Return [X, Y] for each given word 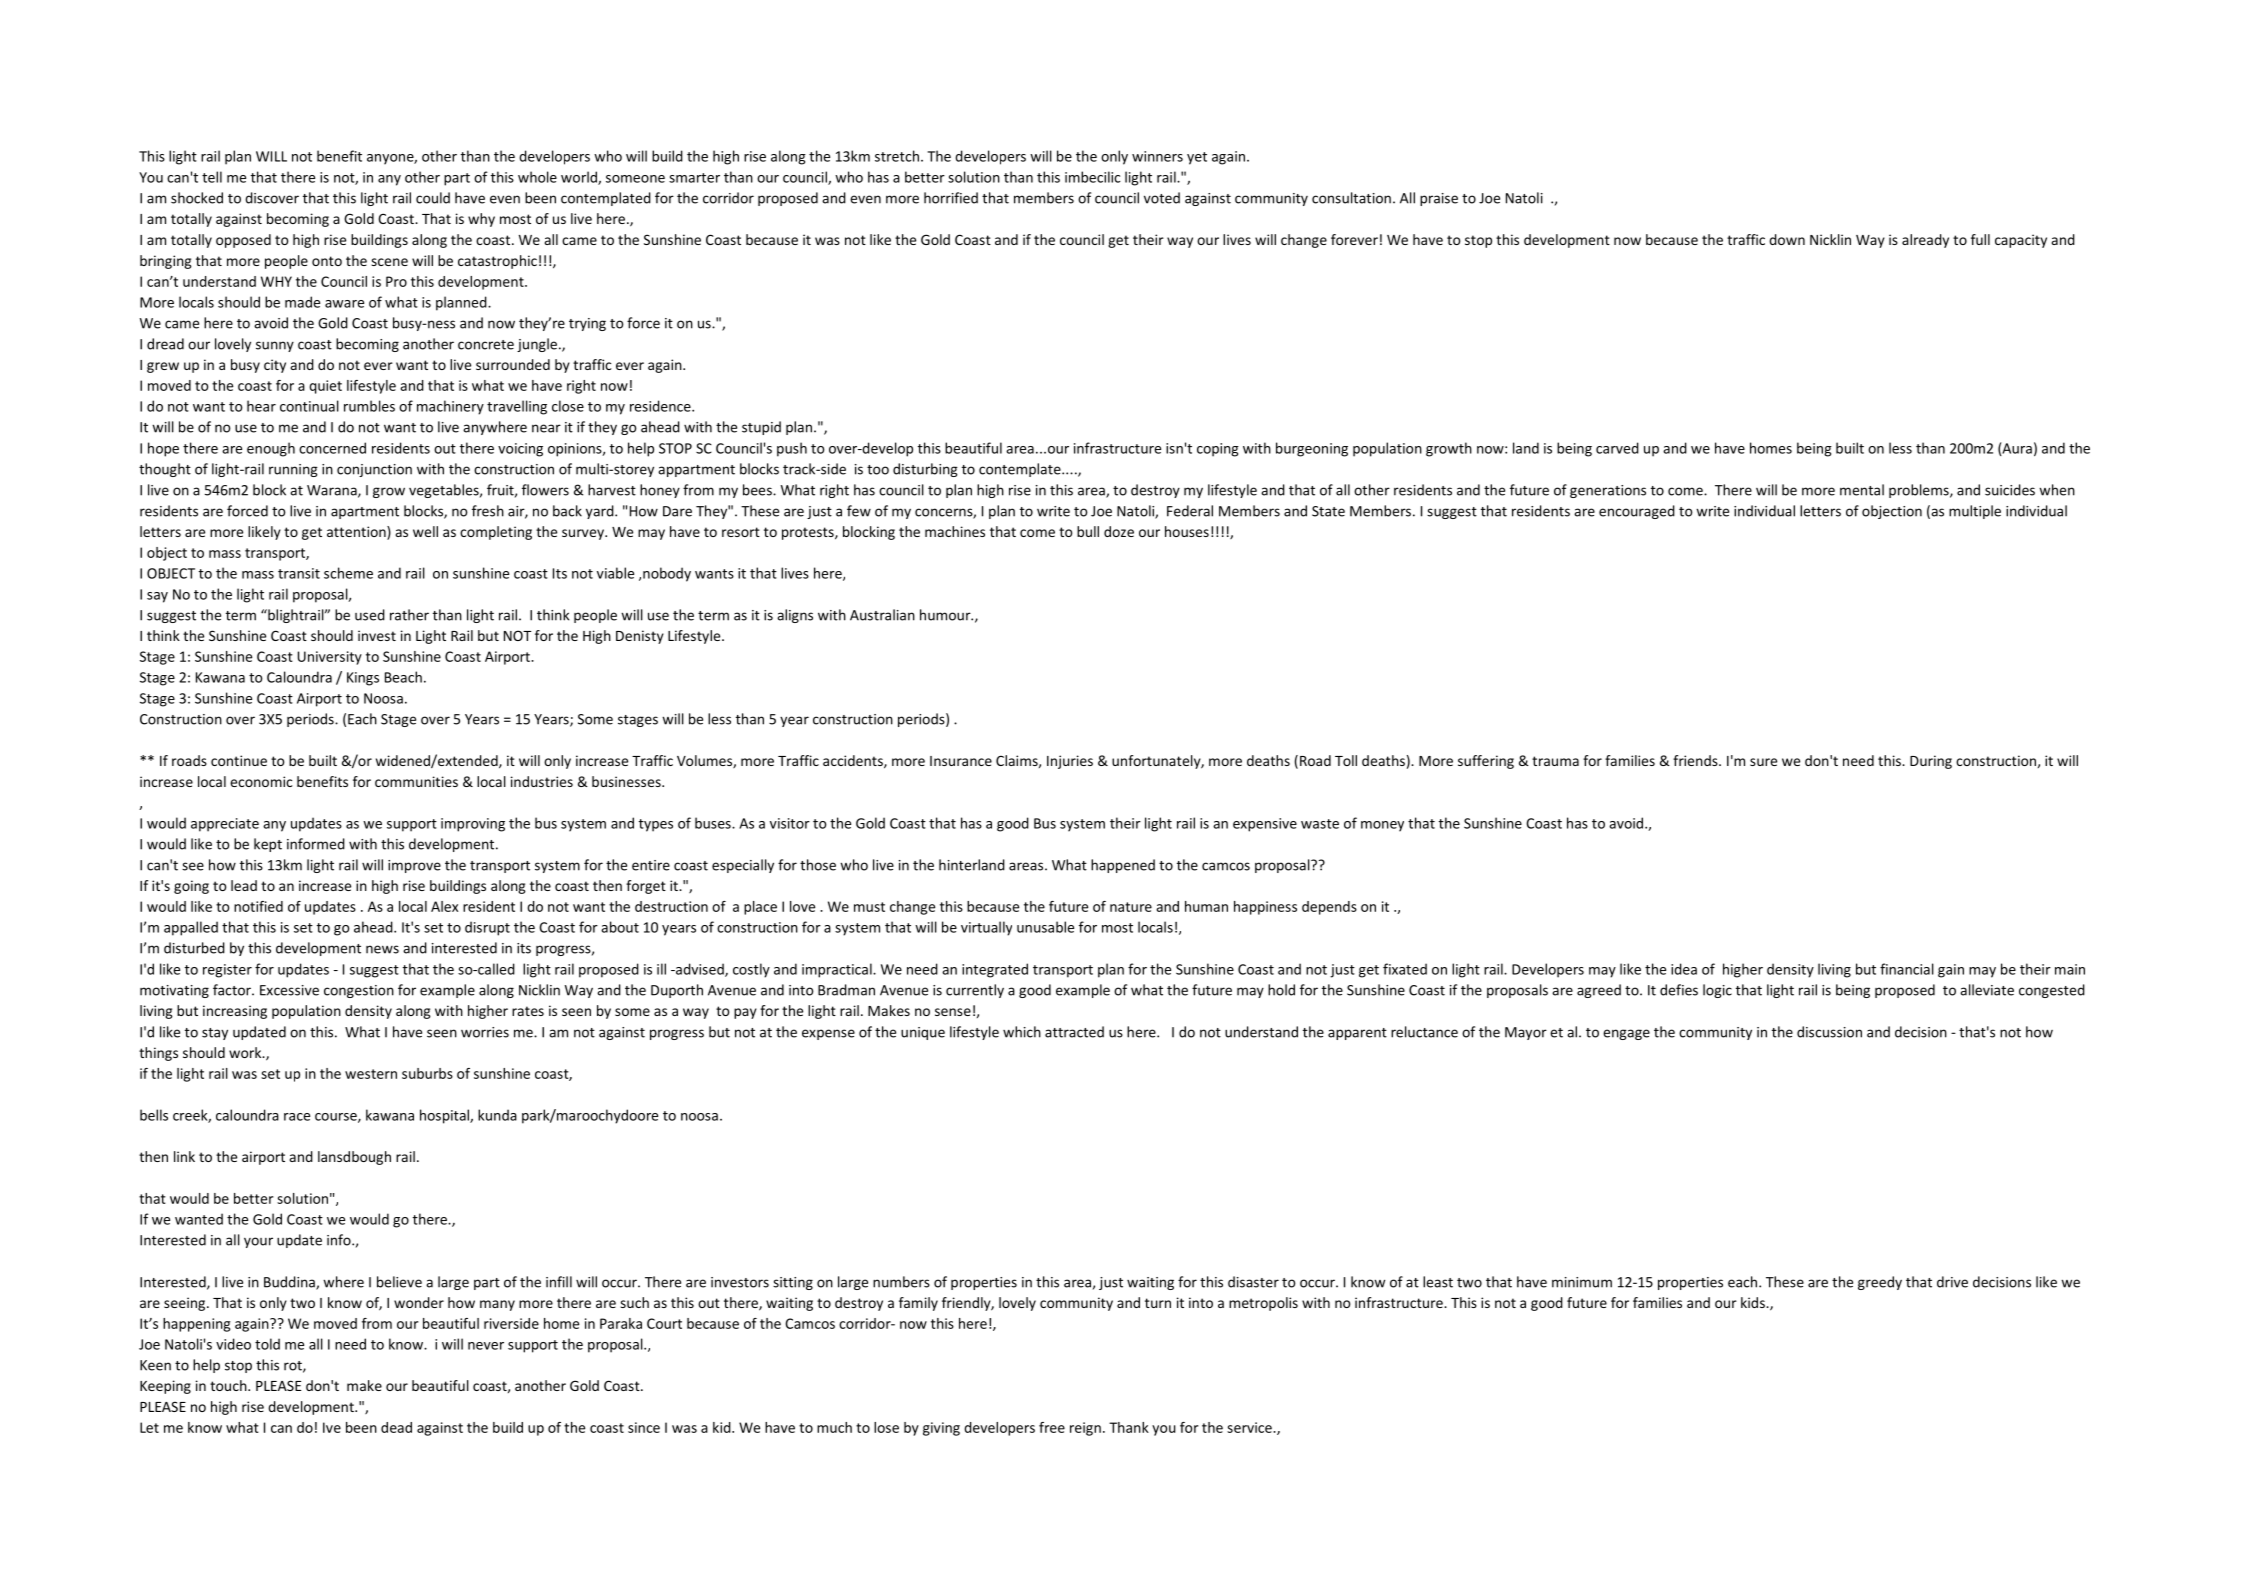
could [433, 198]
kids [1754, 1302]
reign [1085, 1429]
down [1787, 239]
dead [396, 1427]
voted [1162, 198]
